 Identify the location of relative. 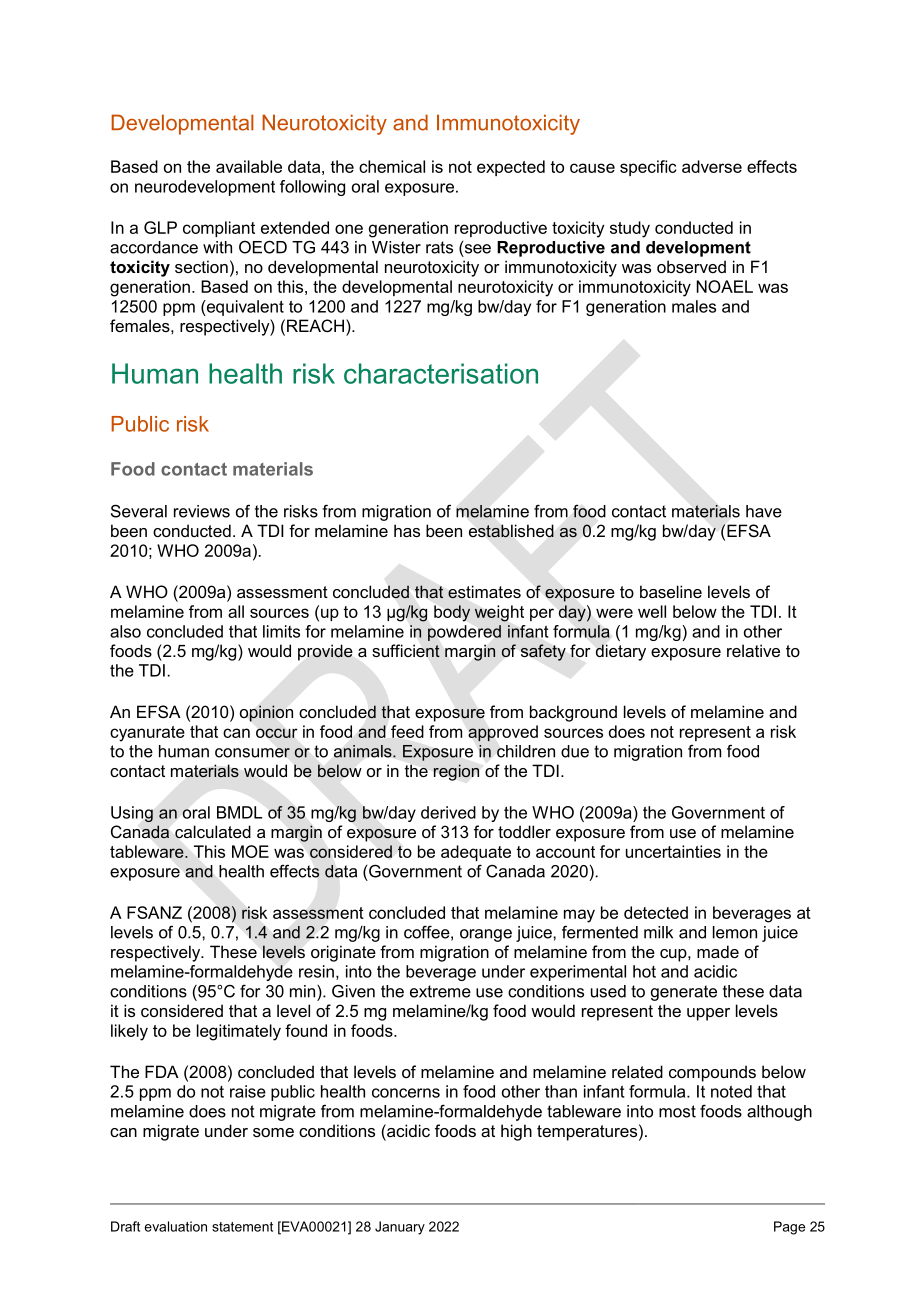
(753, 650).
